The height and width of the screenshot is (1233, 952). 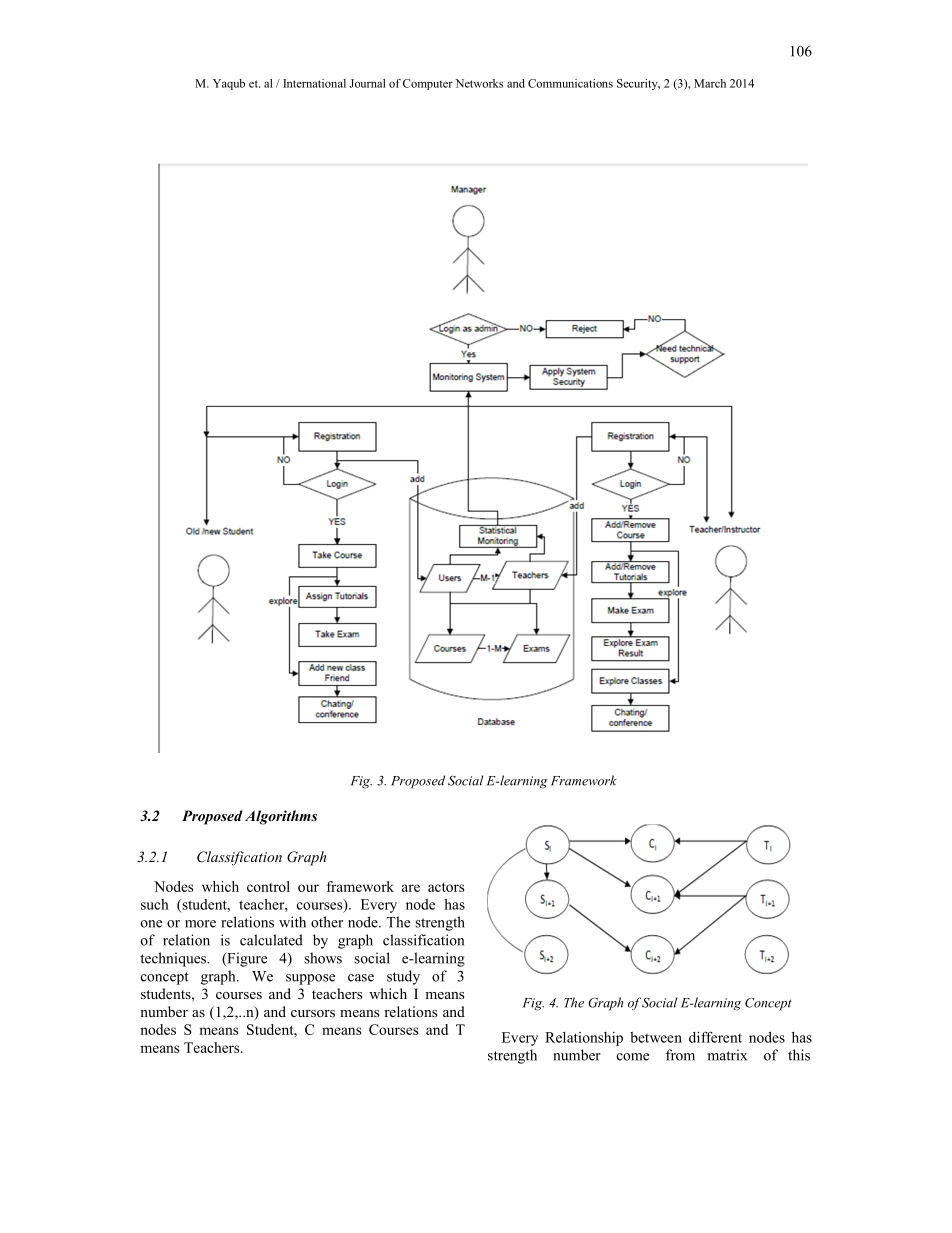 What do you see at coordinates (268, 886) in the screenshot?
I see `control` at bounding box center [268, 886].
